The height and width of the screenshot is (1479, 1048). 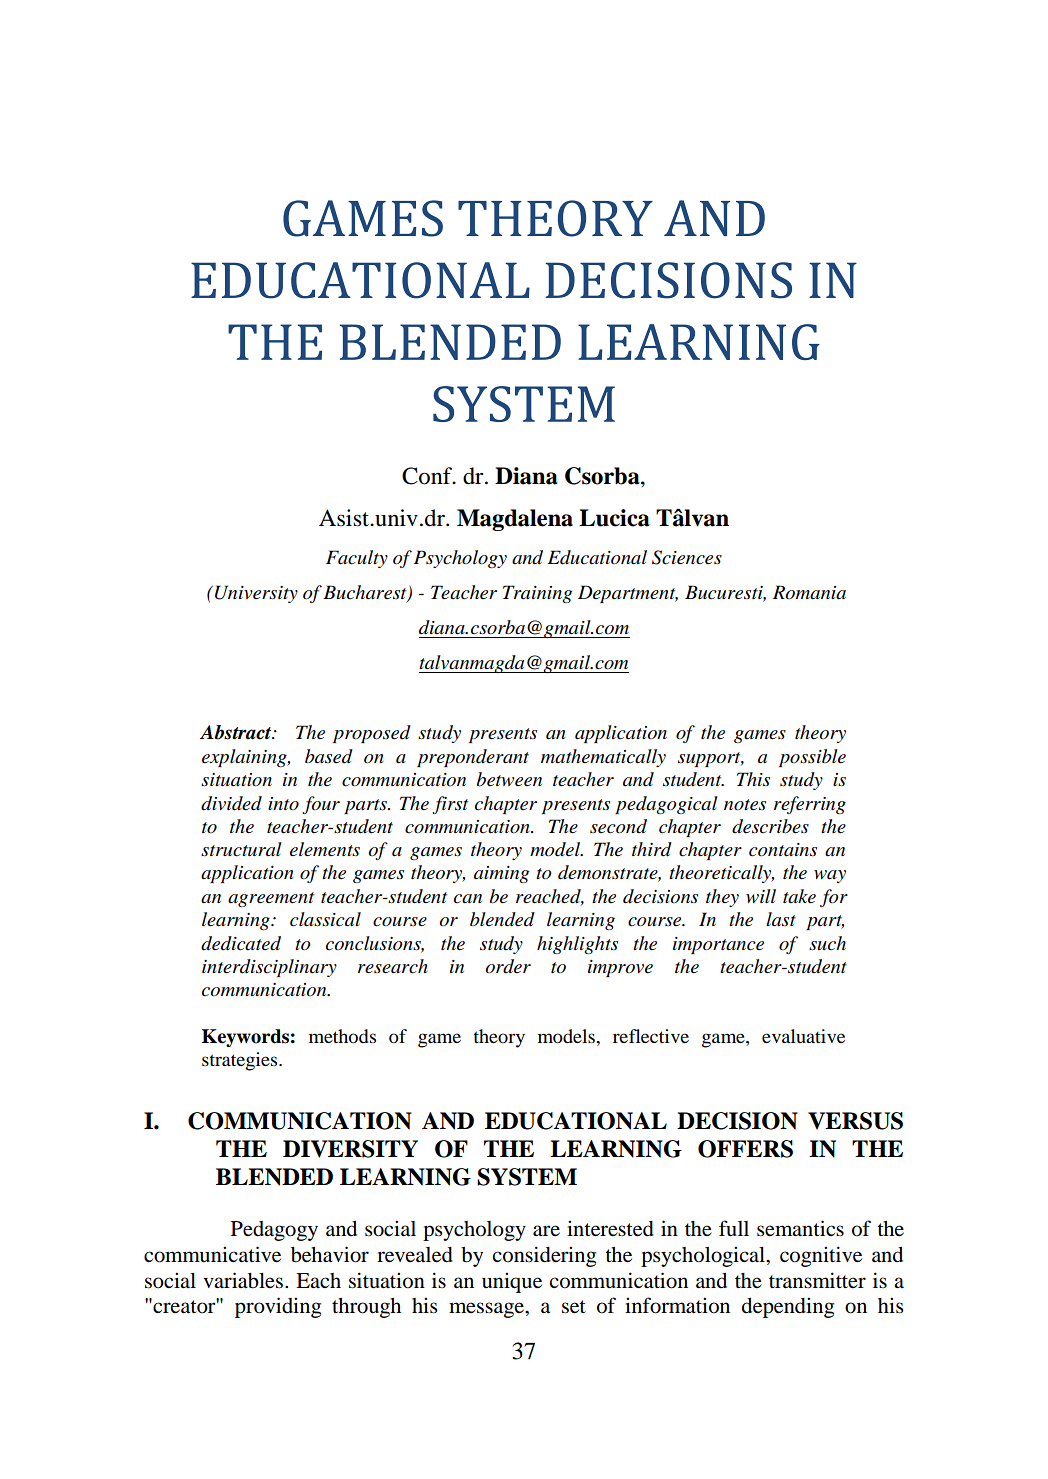 I want to click on providing, so click(x=278, y=1307).
